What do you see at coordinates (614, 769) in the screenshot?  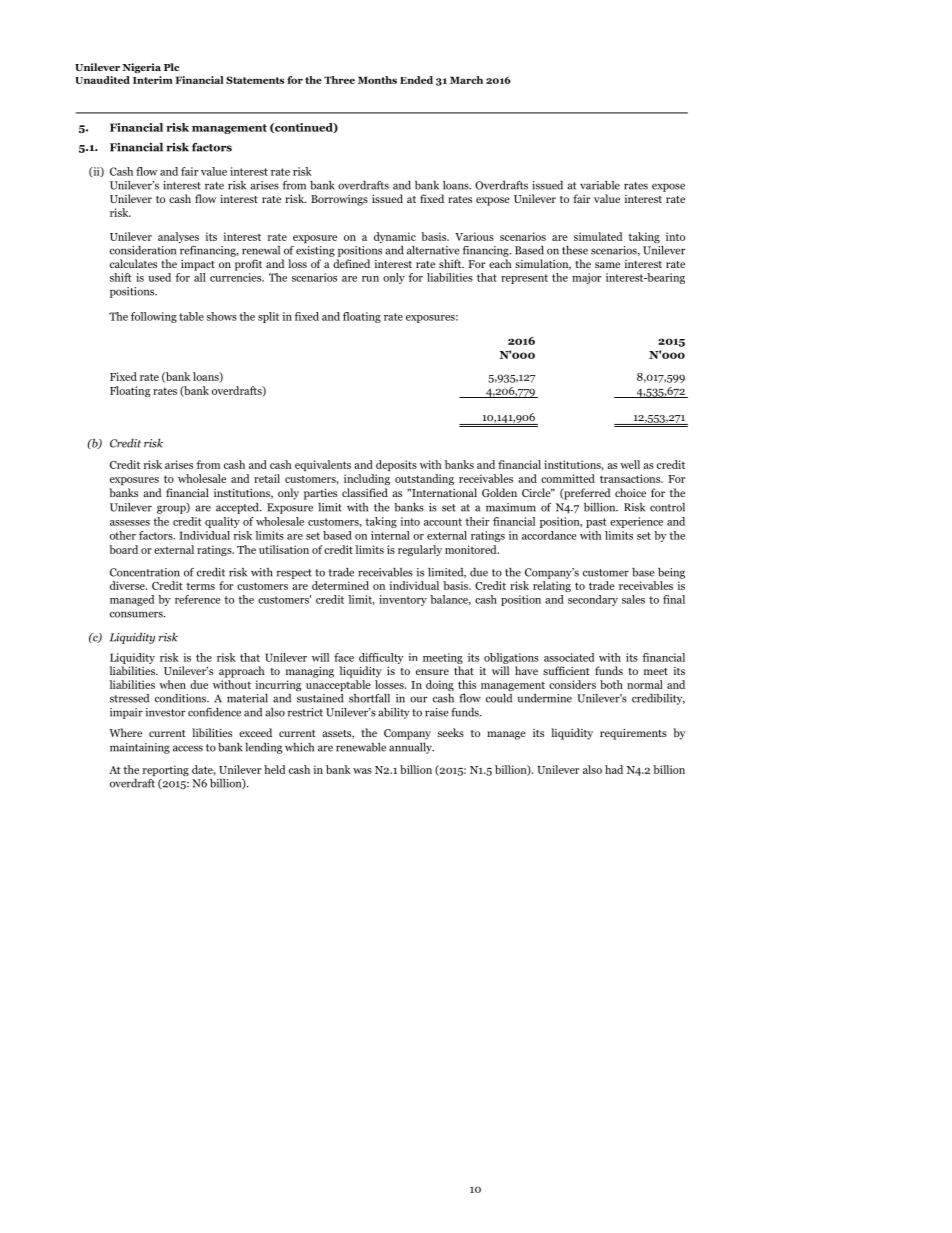 I see `had` at bounding box center [614, 769].
